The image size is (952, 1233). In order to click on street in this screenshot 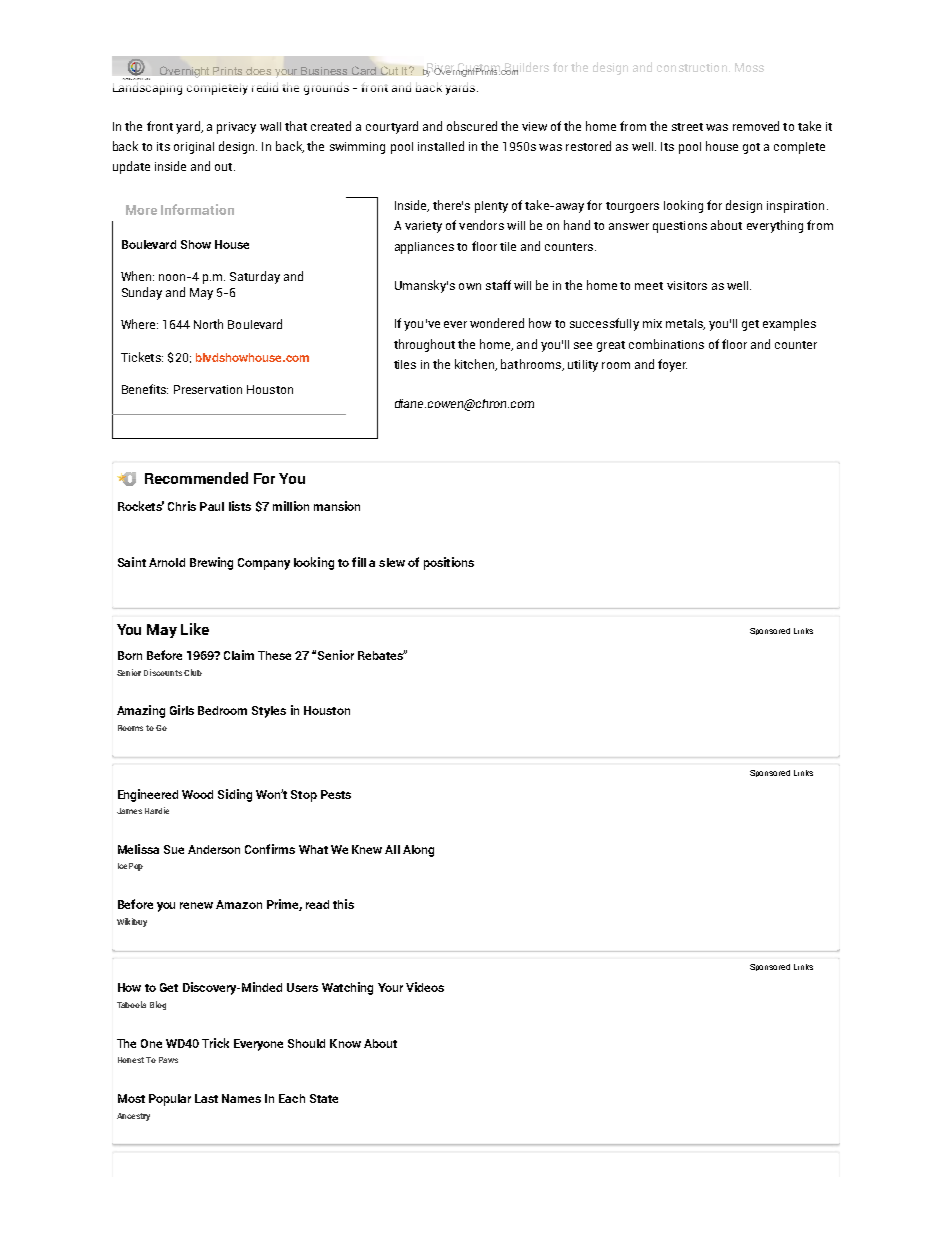, I will do `click(687, 127)`.
